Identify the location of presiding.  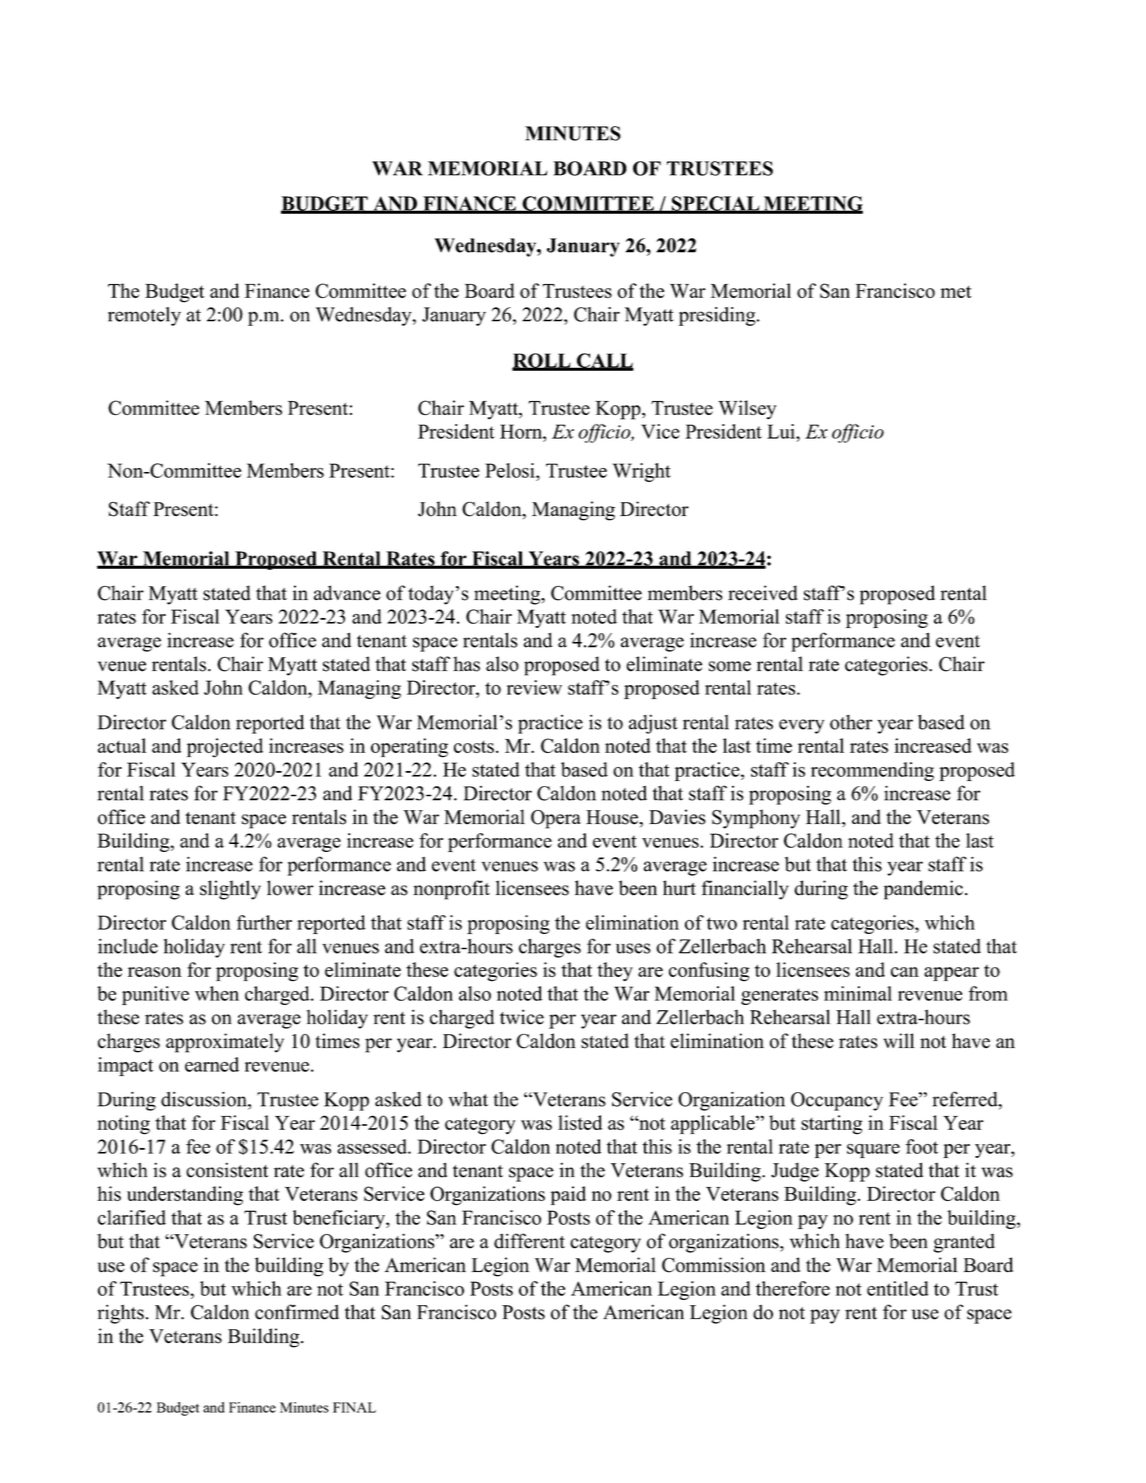
(718, 316).
